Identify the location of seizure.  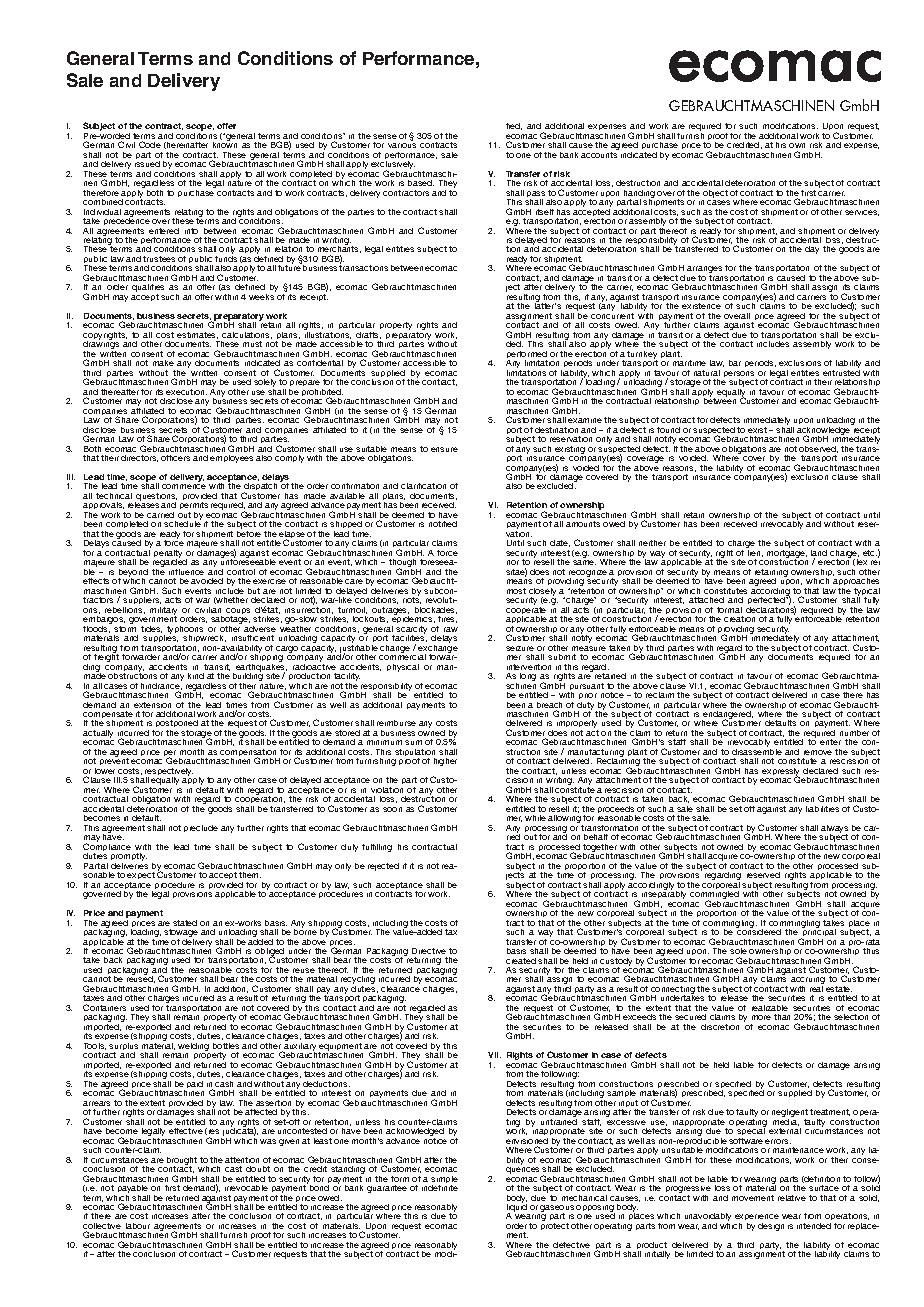
(520, 648).
